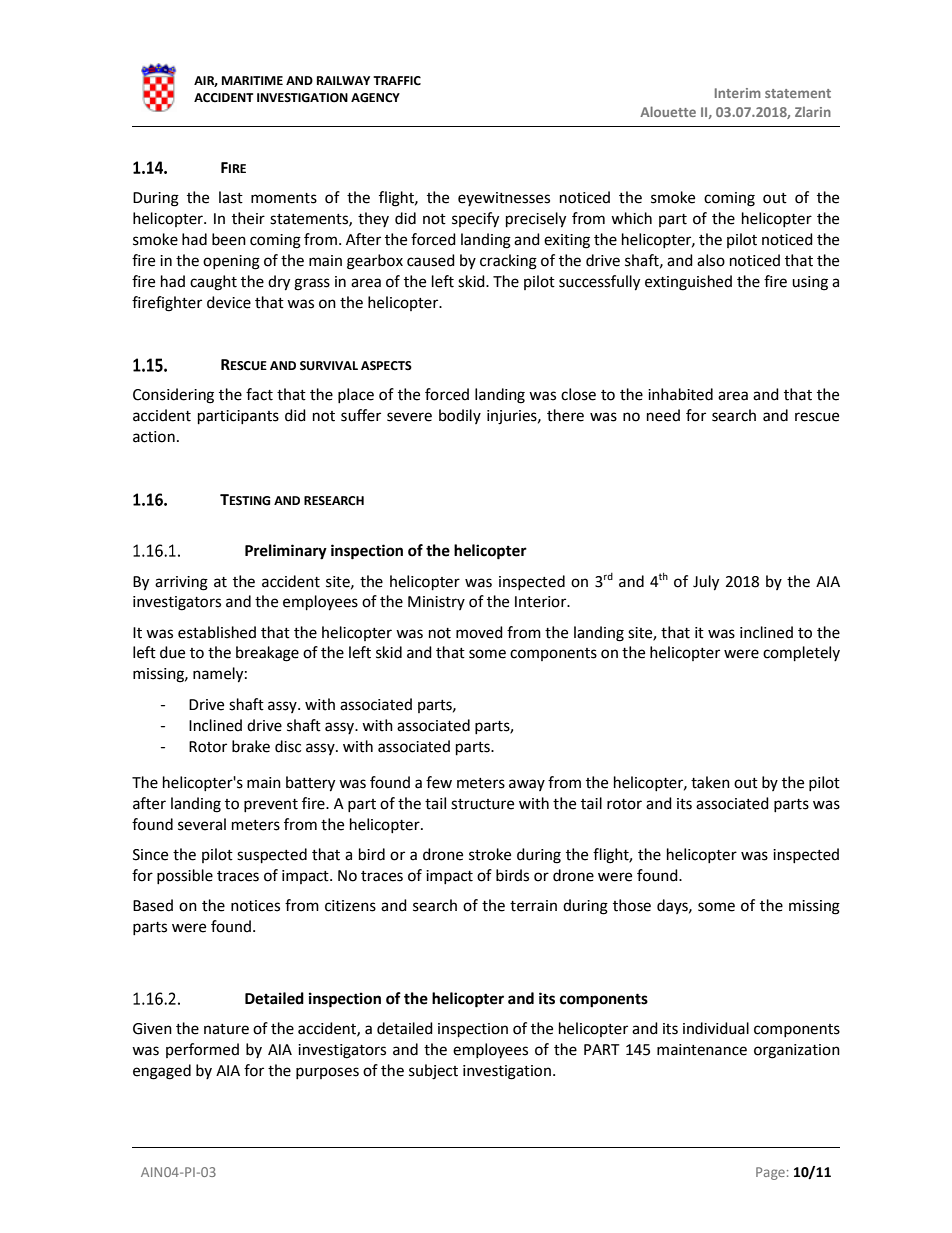 This screenshot has width=952, height=1233. What do you see at coordinates (433, 1072) in the screenshot?
I see `subject` at bounding box center [433, 1072].
